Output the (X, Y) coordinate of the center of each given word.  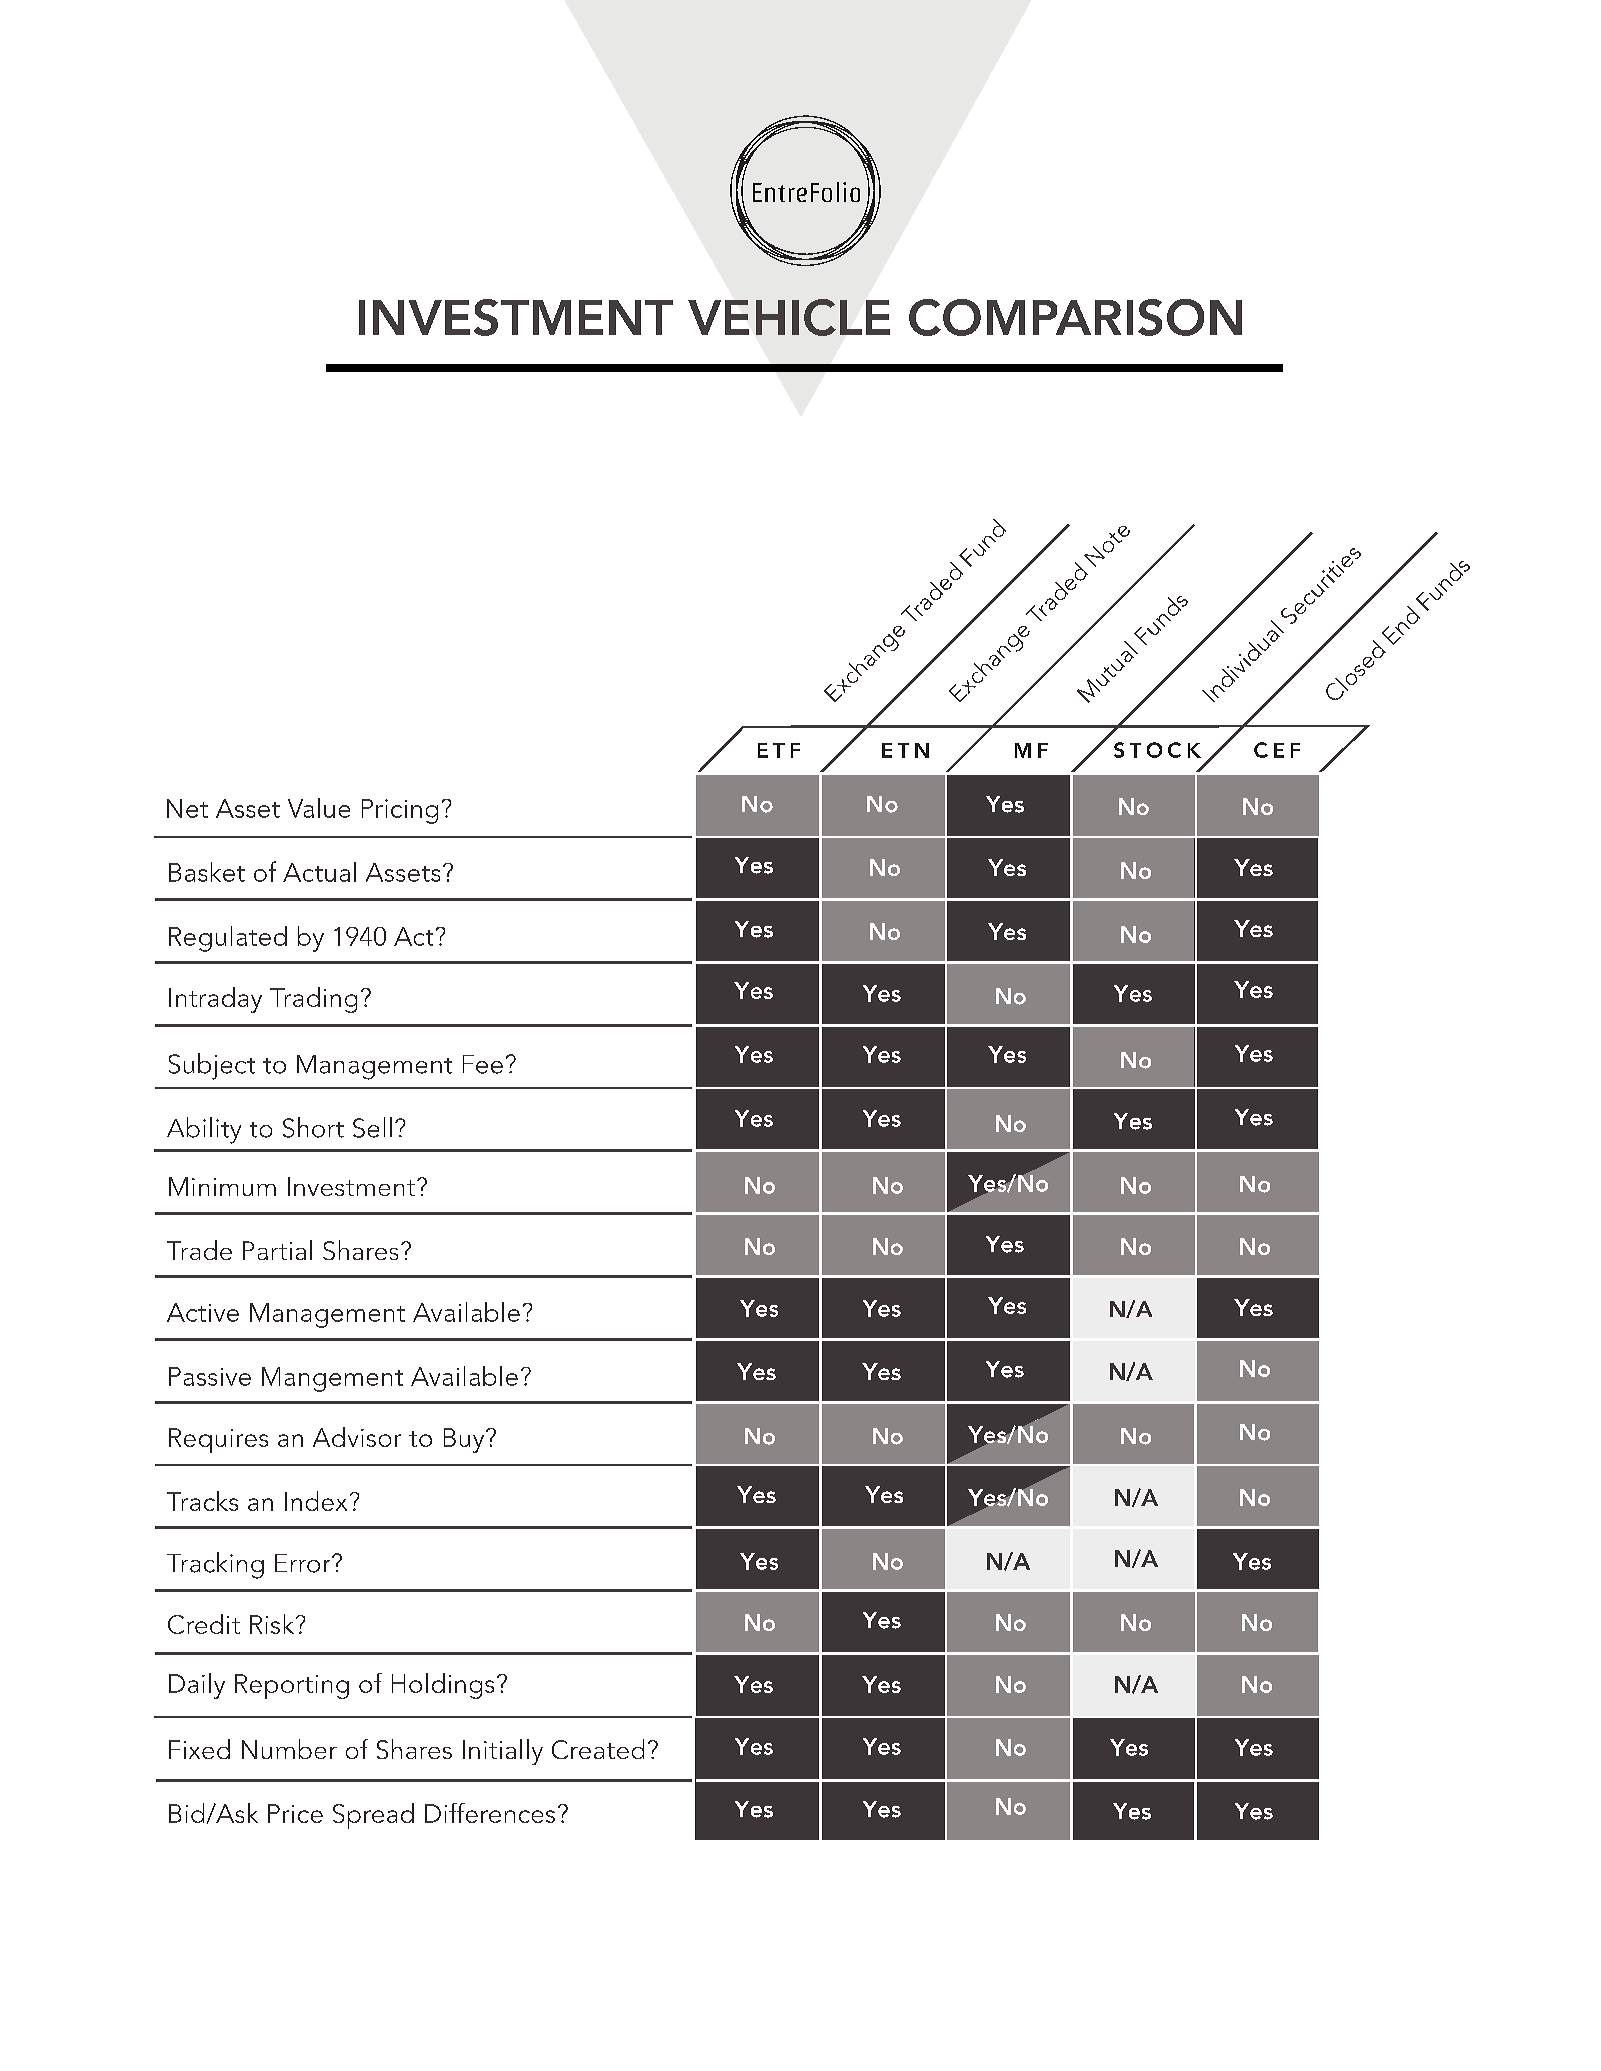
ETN (905, 750)
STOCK (1157, 750)
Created (598, 1749)
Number (289, 1749)
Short (313, 1127)
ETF (779, 750)
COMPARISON (1075, 317)
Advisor (357, 1437)
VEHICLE (789, 317)
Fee (483, 1064)
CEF (1277, 750)
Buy (465, 1440)
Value (319, 808)
